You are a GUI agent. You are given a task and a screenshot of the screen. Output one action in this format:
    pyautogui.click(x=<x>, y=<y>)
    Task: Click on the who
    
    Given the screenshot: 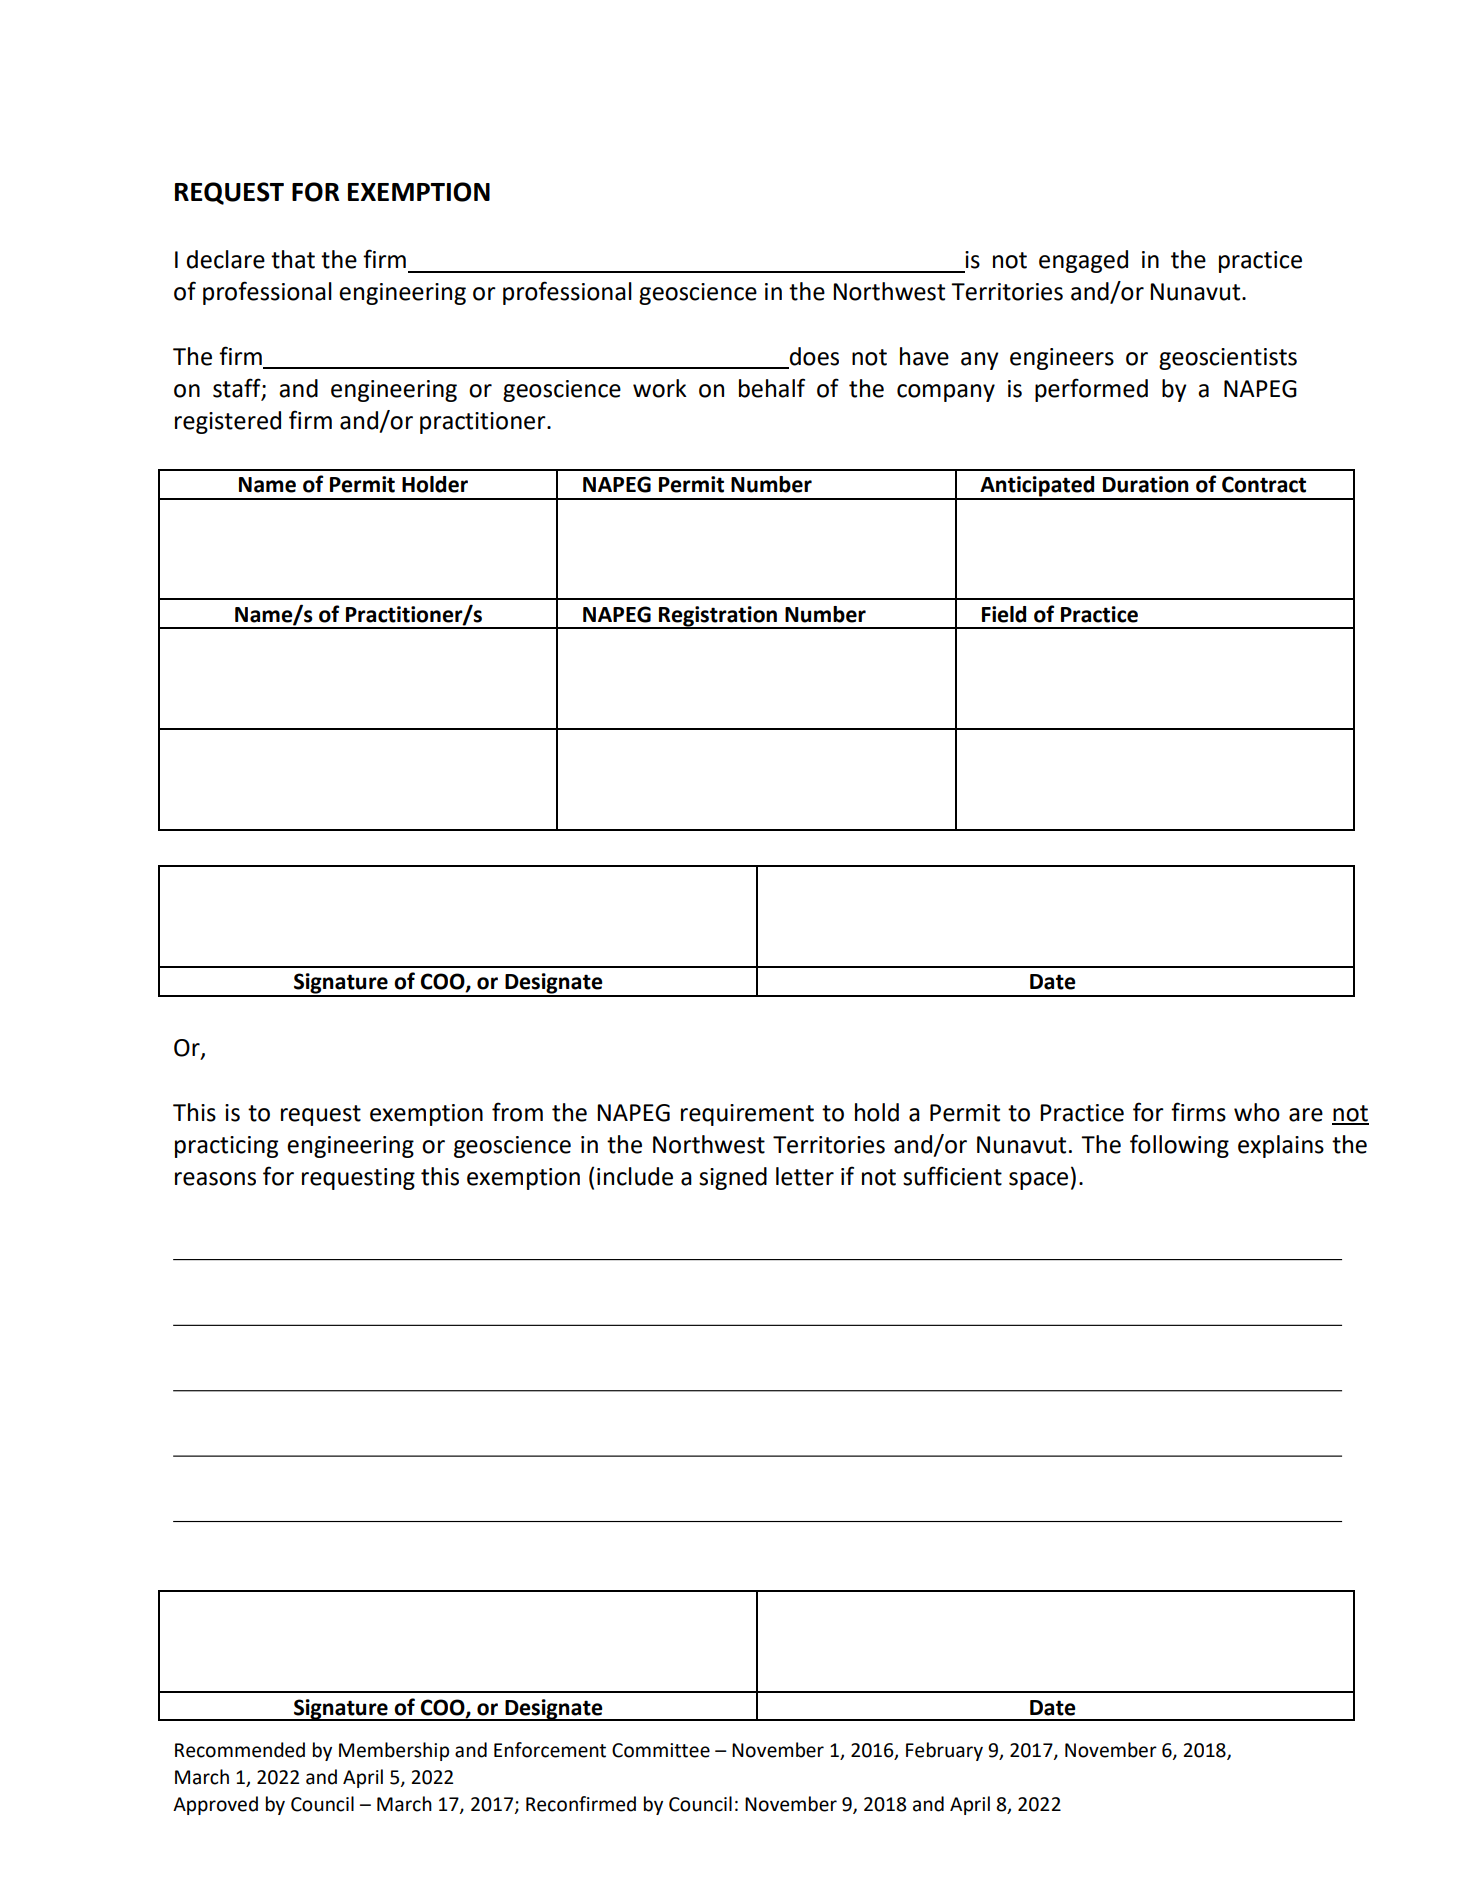 What is the action you would take?
    pyautogui.click(x=1257, y=1112)
